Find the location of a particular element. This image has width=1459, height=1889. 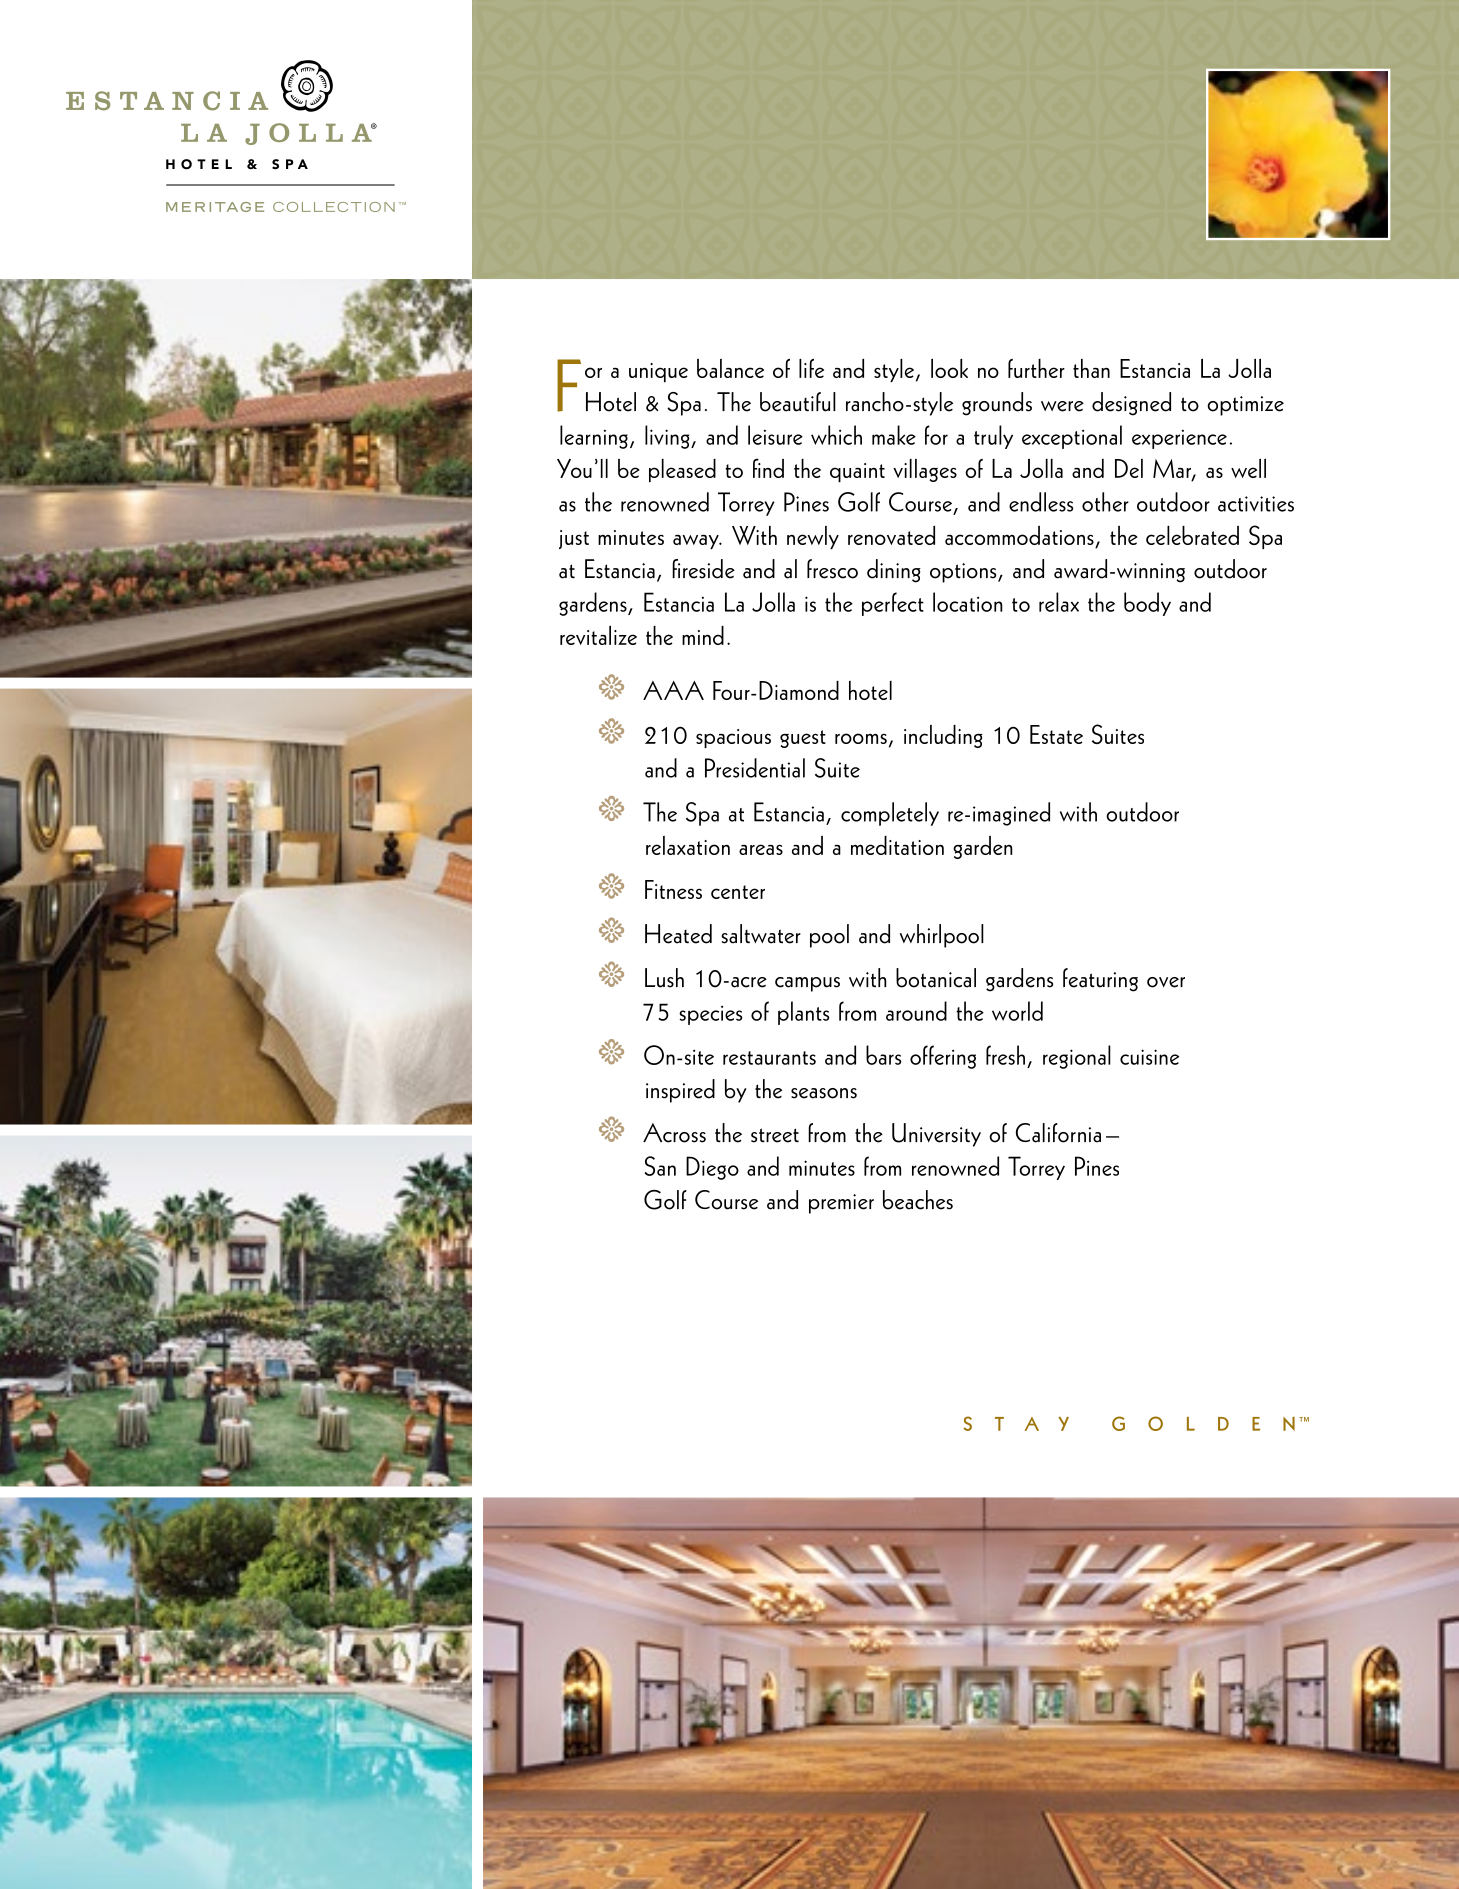

body is located at coordinates (1147, 604).
